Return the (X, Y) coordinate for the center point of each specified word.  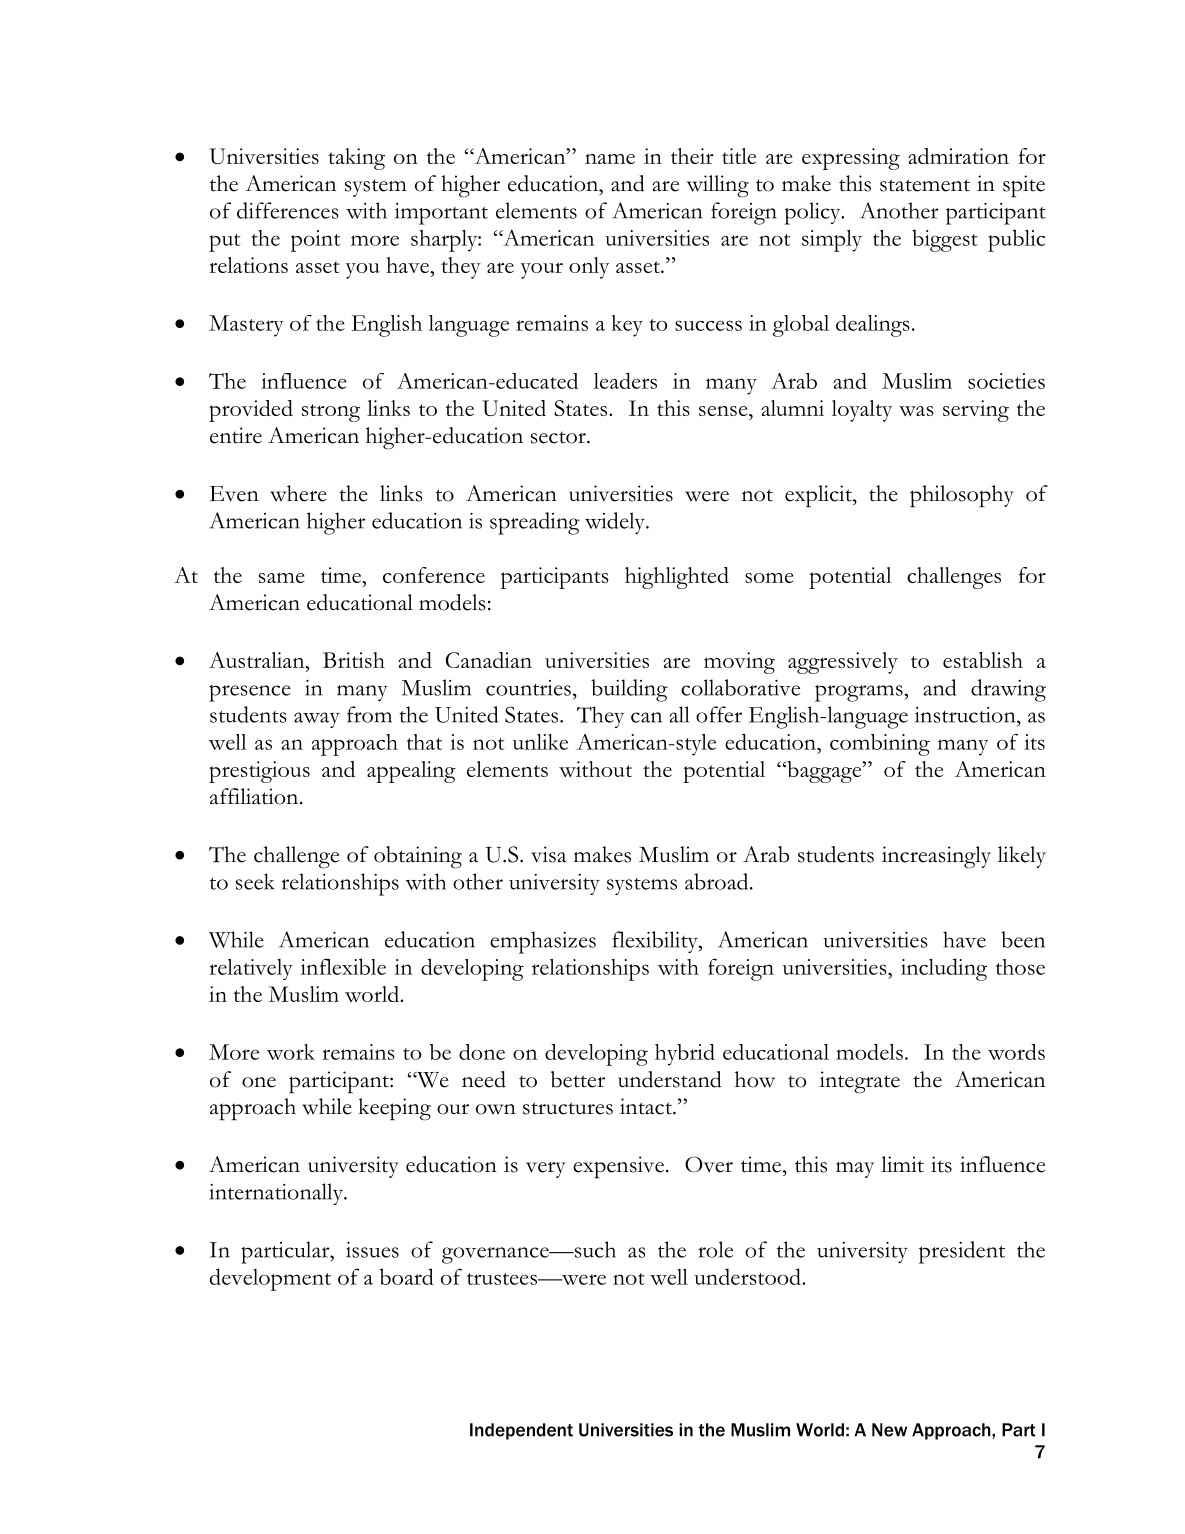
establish (983, 660)
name (610, 159)
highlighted (677, 578)
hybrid (685, 1055)
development (270, 1279)
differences (288, 210)
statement (925, 185)
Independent (521, 1431)
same (282, 577)
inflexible (343, 966)
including (944, 969)
